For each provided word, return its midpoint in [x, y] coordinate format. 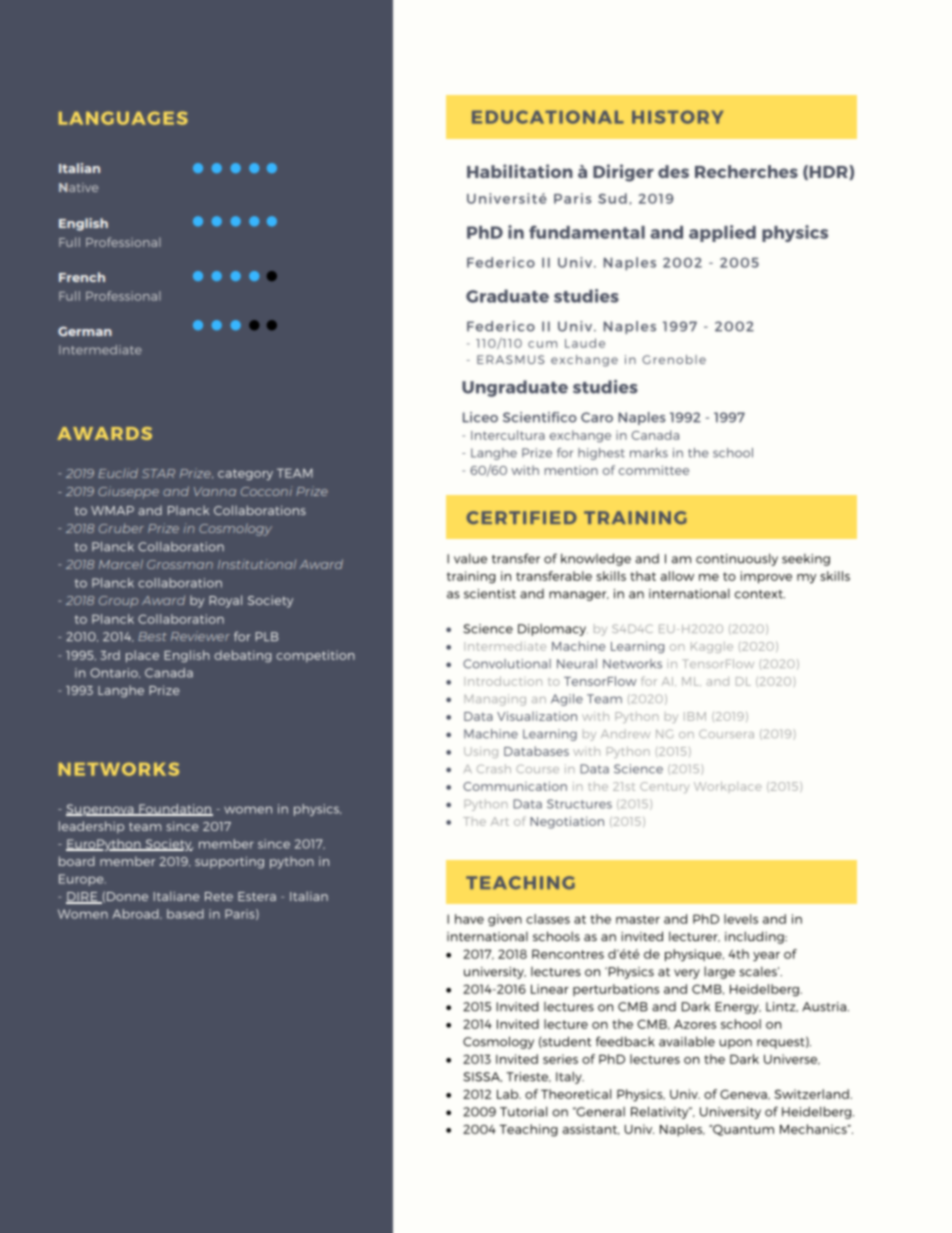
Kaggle [712, 647]
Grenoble [674, 359]
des [673, 171]
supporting [229, 862]
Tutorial [523, 1112]
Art [500, 821]
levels [741, 919]
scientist [490, 594]
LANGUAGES [123, 118]
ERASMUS [511, 359]
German [85, 331]
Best [152, 636]
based [185, 914]
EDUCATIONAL [548, 117]
